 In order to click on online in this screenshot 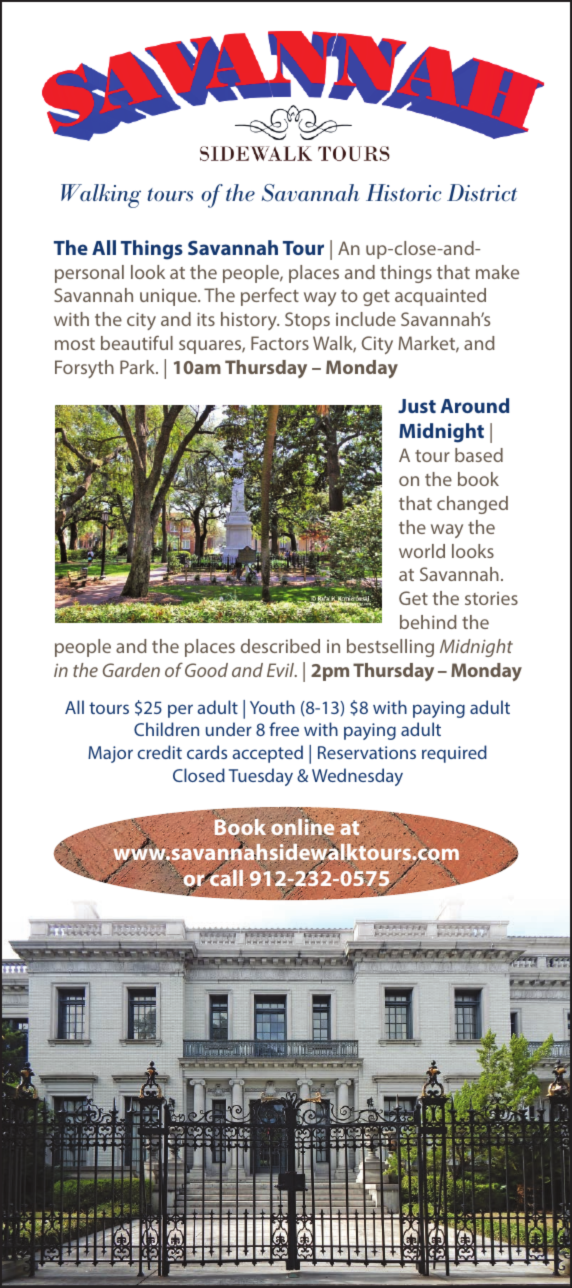, I will do `click(304, 826)`.
